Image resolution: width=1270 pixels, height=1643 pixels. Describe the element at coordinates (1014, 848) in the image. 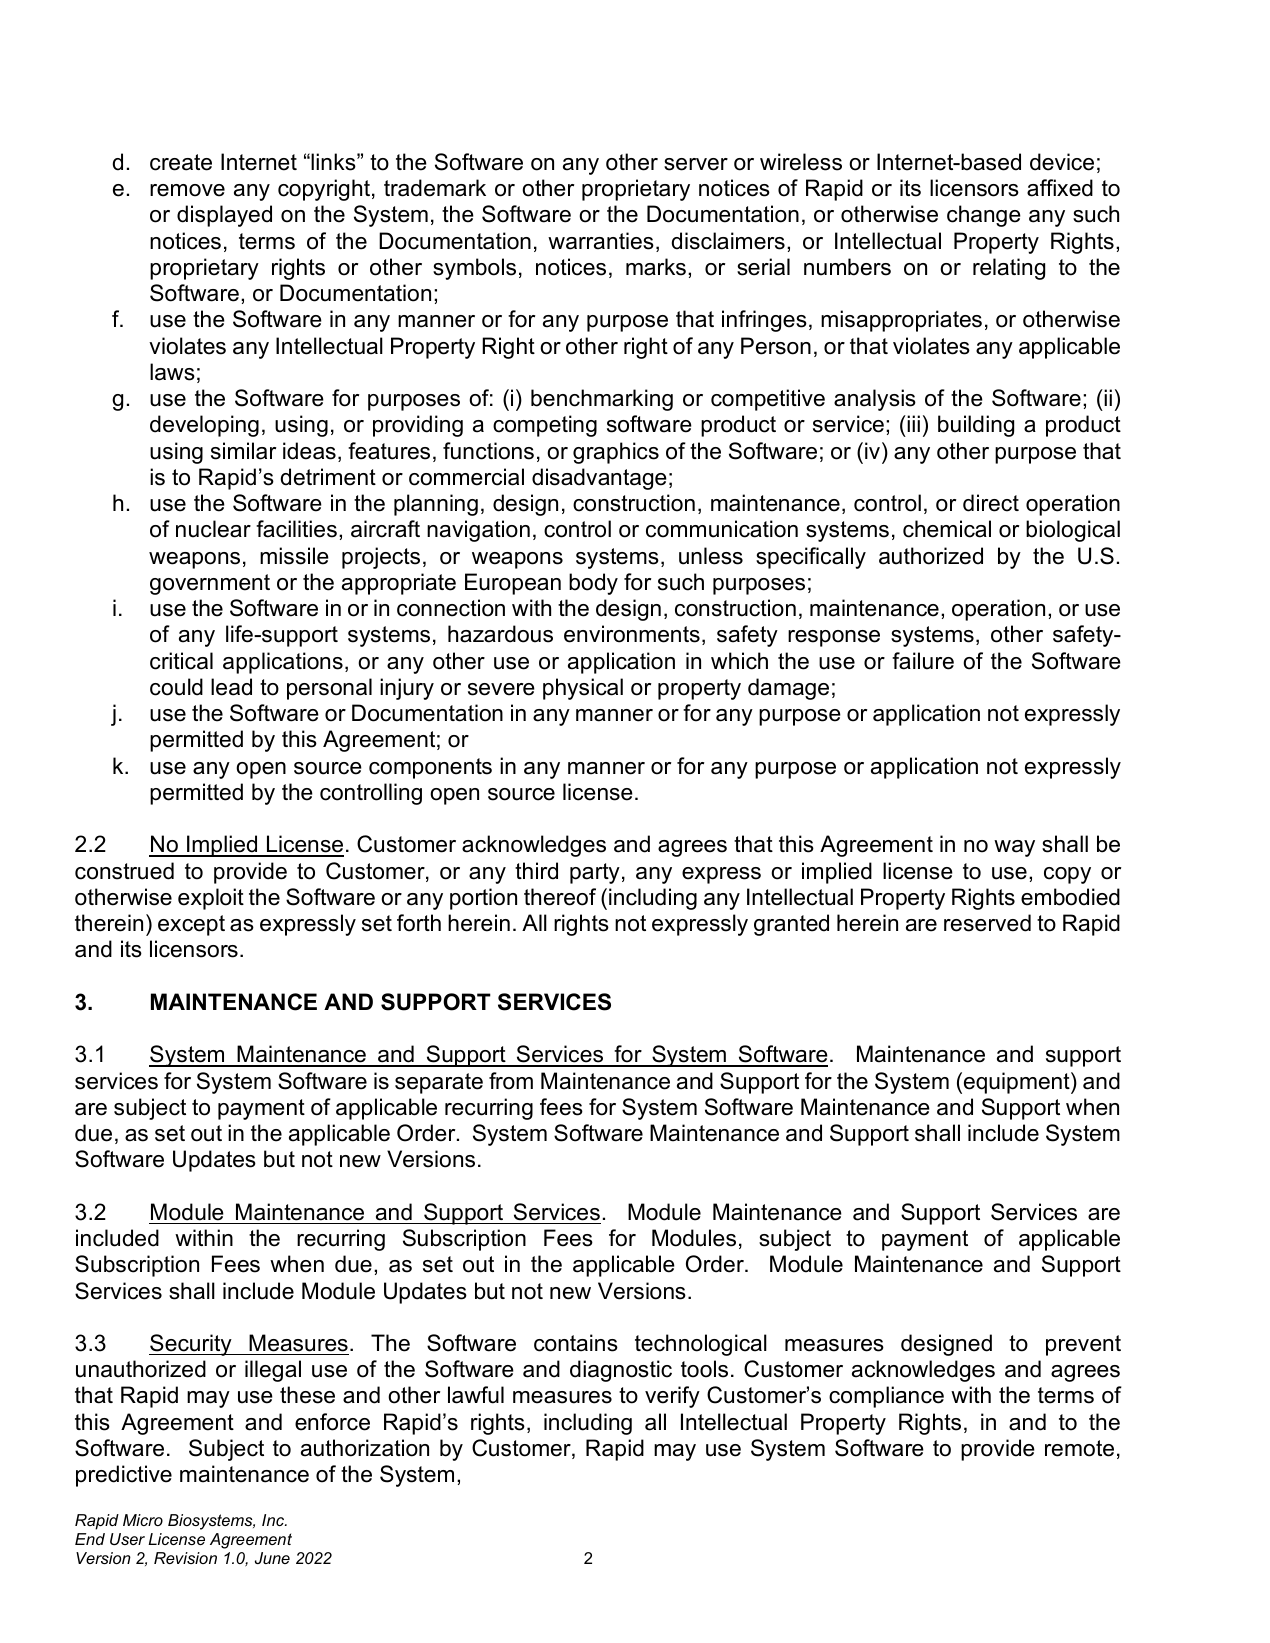

I see `way` at that location.
